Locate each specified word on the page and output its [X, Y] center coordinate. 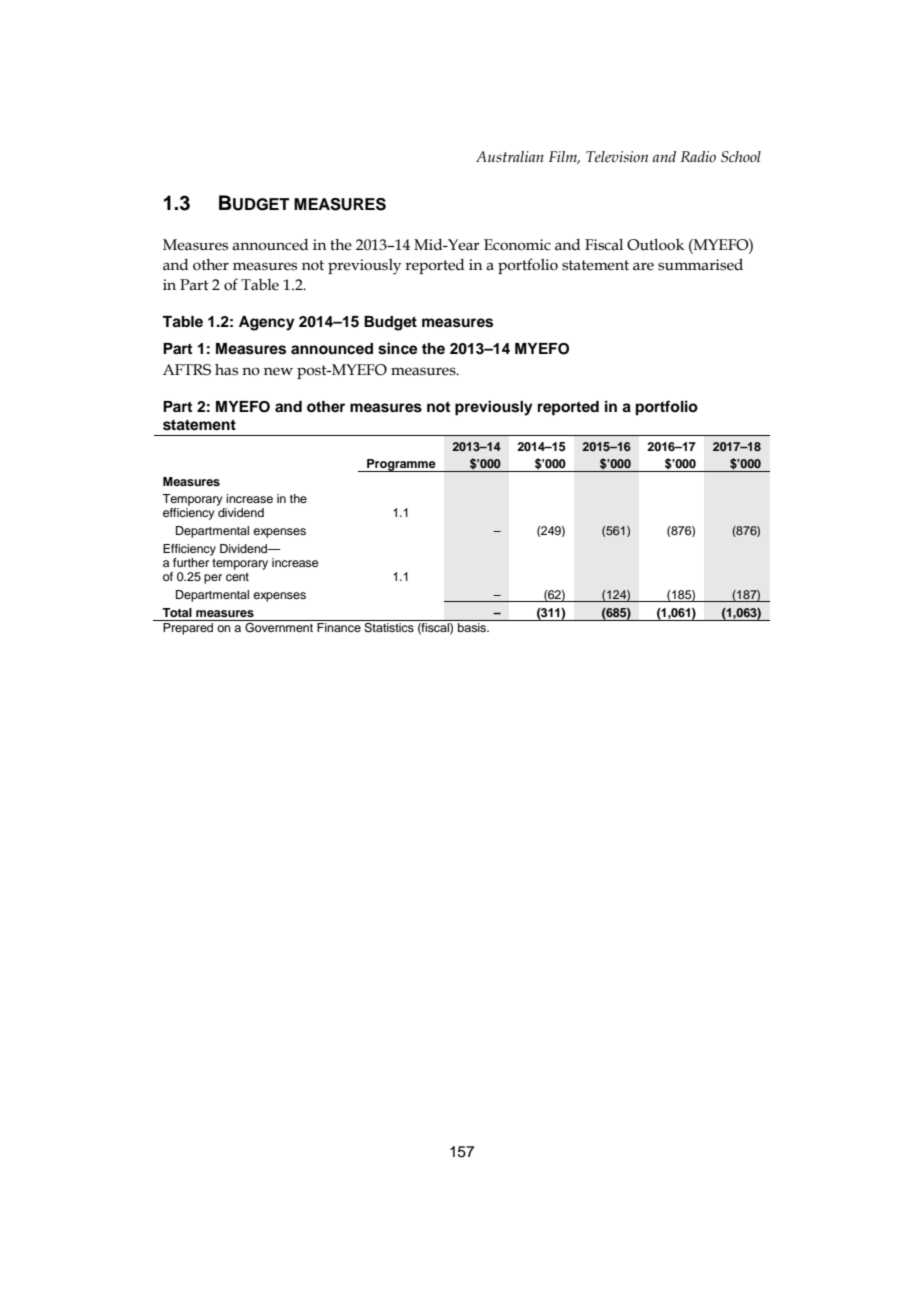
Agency [267, 323]
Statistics [389, 628]
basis [473, 627]
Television [617, 157]
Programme [401, 465]
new [278, 371]
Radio [698, 157]
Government [279, 628]
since [398, 348]
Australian [510, 156]
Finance [339, 627]
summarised [700, 265]
